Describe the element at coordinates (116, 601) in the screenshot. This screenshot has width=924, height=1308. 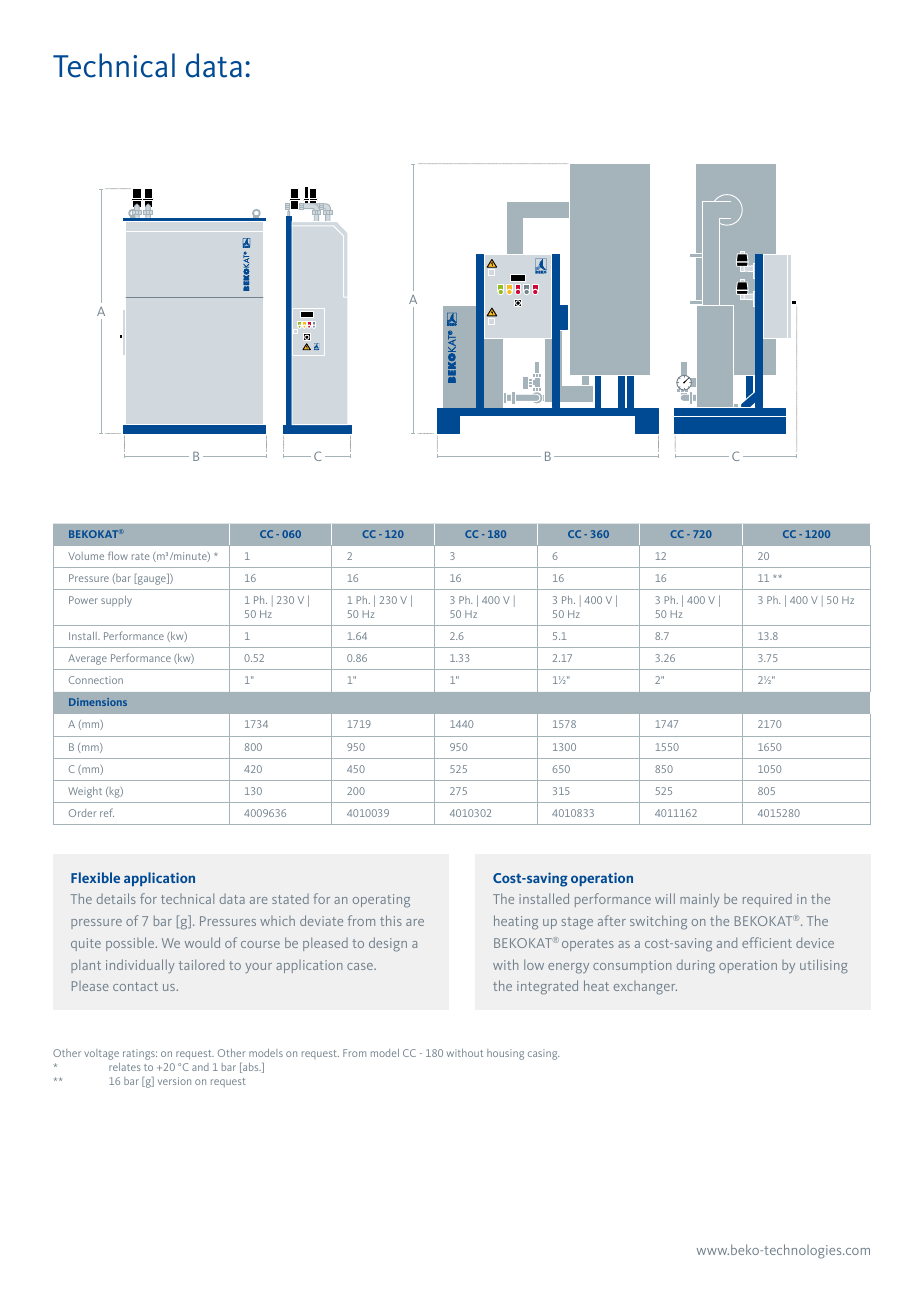
I see `supply` at that location.
